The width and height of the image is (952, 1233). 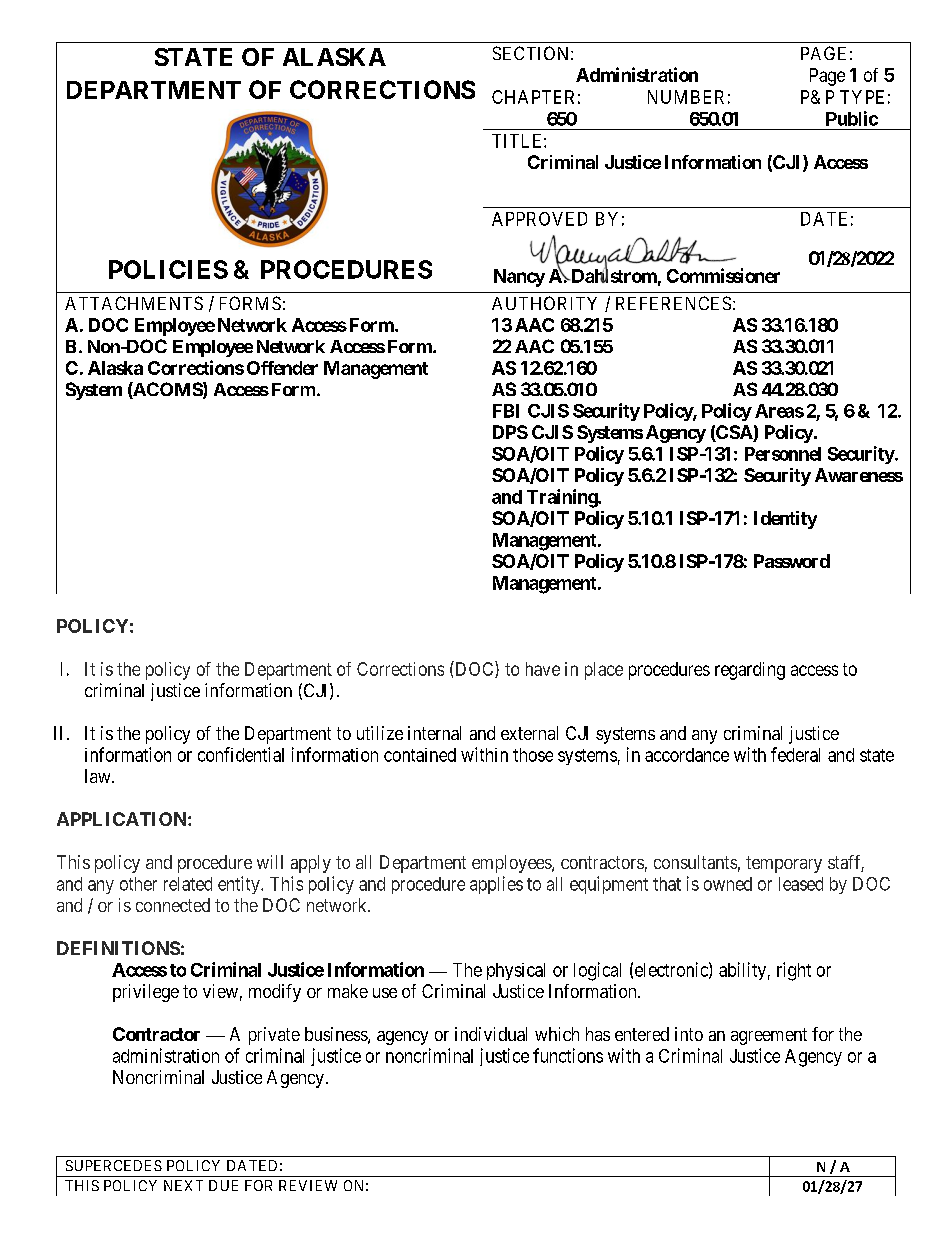 I want to click on temporary, so click(x=784, y=864).
